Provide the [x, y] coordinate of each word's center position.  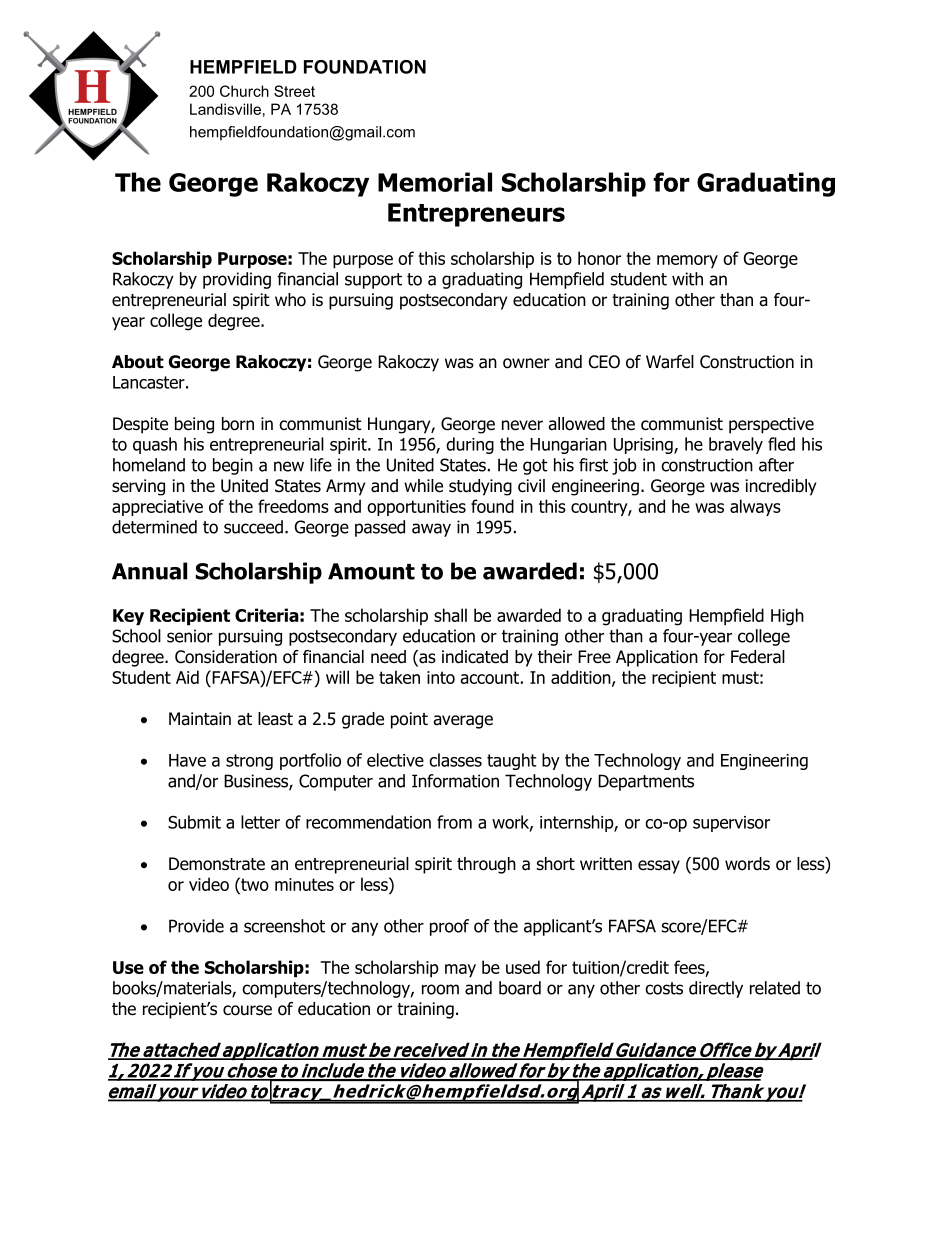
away [431, 530]
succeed [253, 527]
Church [244, 91]
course [247, 1010]
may [460, 971]
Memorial [435, 182]
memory [687, 261]
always [755, 507]
